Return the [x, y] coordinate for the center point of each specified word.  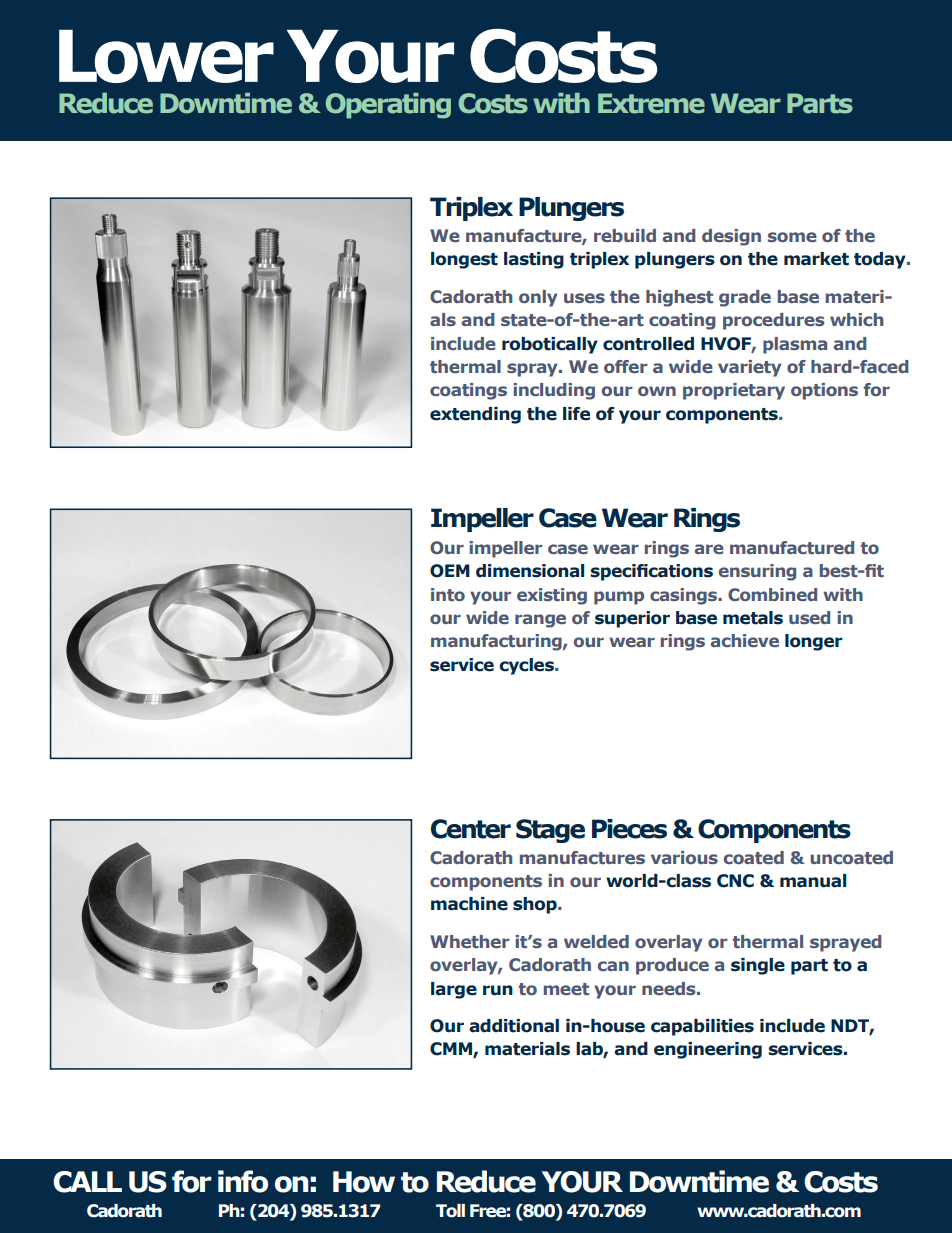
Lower [166, 56]
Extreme [651, 103]
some [792, 237]
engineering [708, 1050]
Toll [450, 1211]
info [243, 1181]
